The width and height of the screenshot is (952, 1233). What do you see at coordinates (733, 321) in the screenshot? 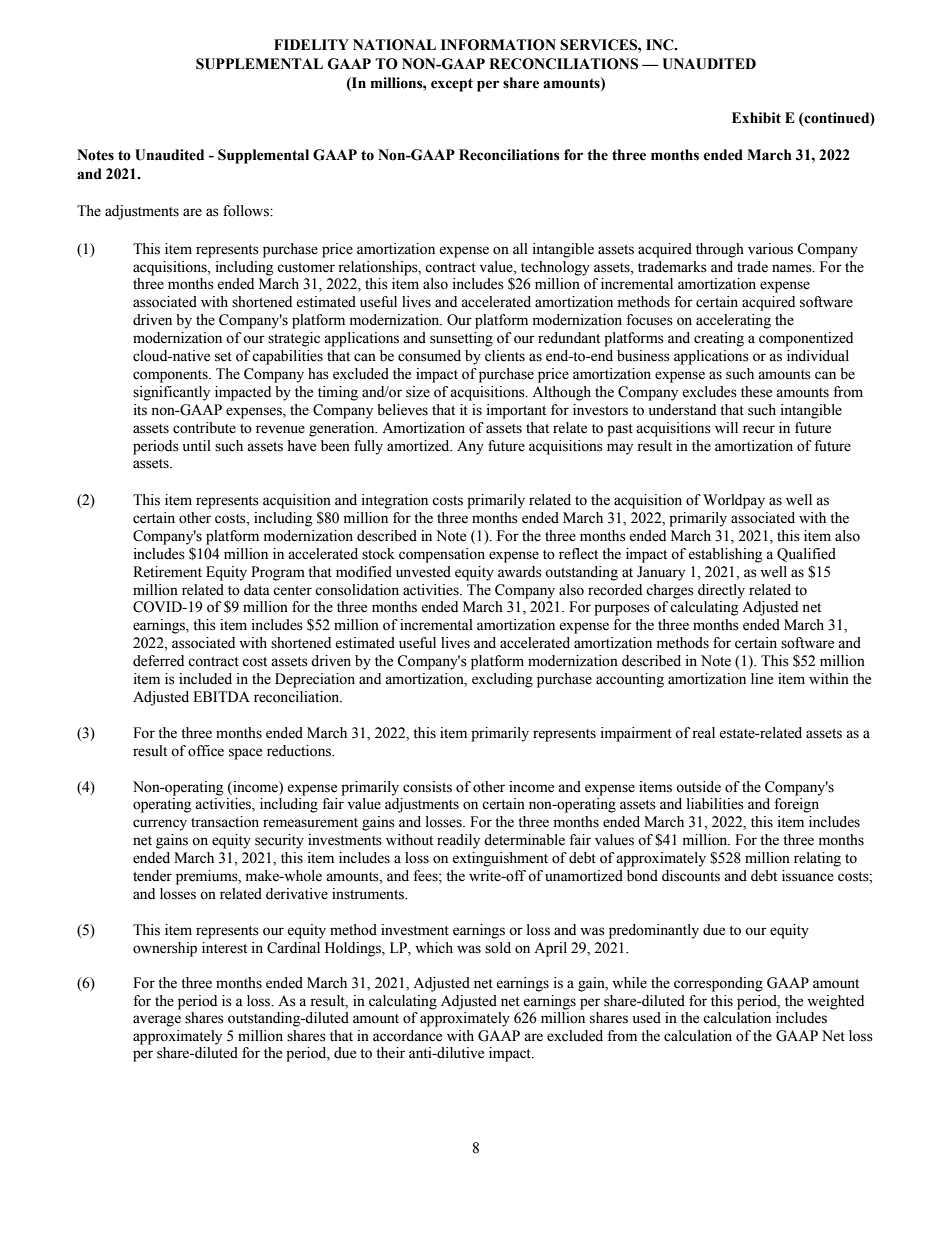
I see `accelerating` at bounding box center [733, 321].
